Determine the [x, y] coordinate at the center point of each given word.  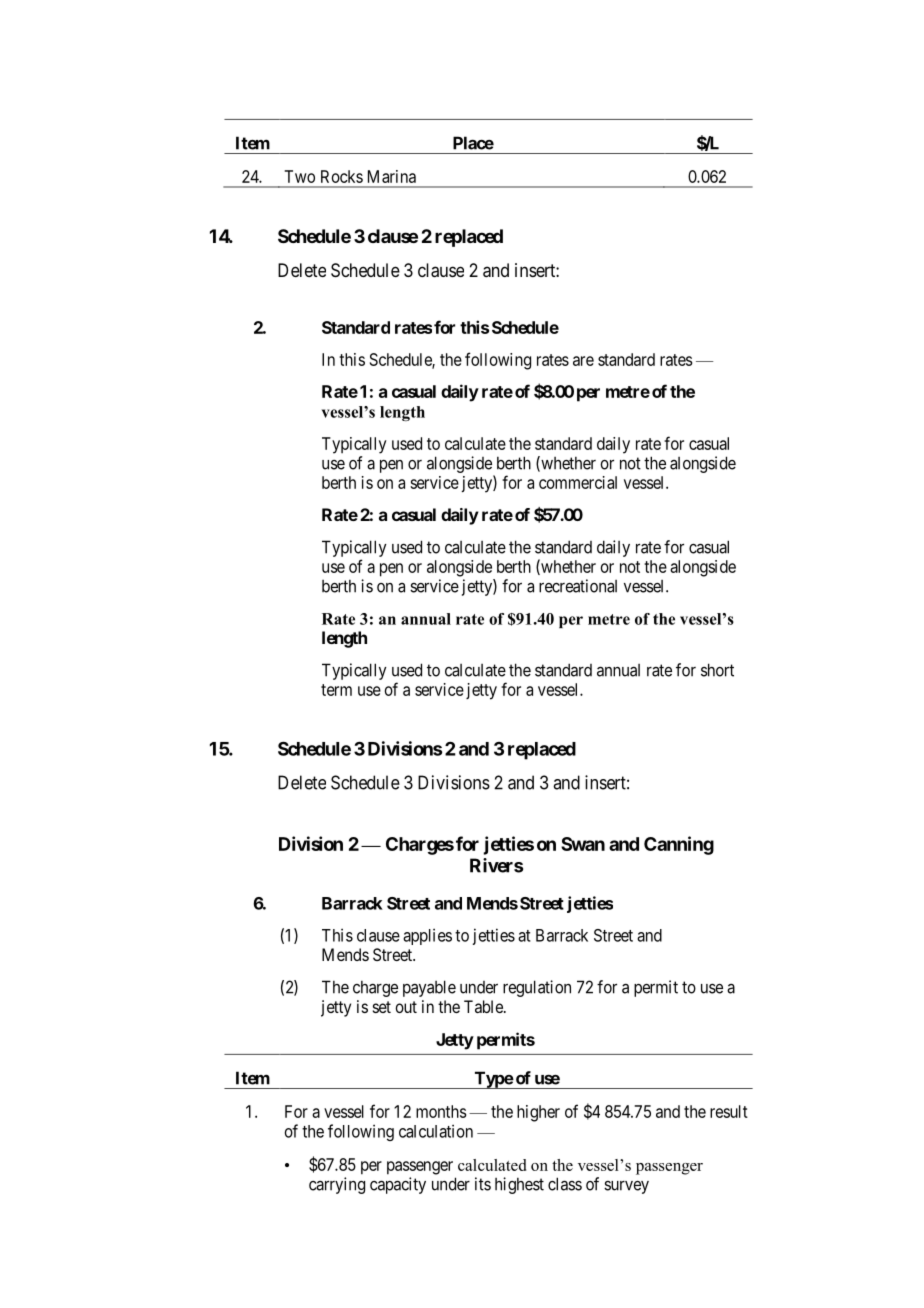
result [729, 1111]
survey [626, 1187]
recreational [578, 586]
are [583, 361]
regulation [537, 988]
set [382, 1007]
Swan [583, 844]
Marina [392, 176]
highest [519, 1185]
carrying [337, 1185]
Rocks [342, 176]
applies [427, 936]
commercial [578, 482]
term [336, 690]
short [717, 670]
